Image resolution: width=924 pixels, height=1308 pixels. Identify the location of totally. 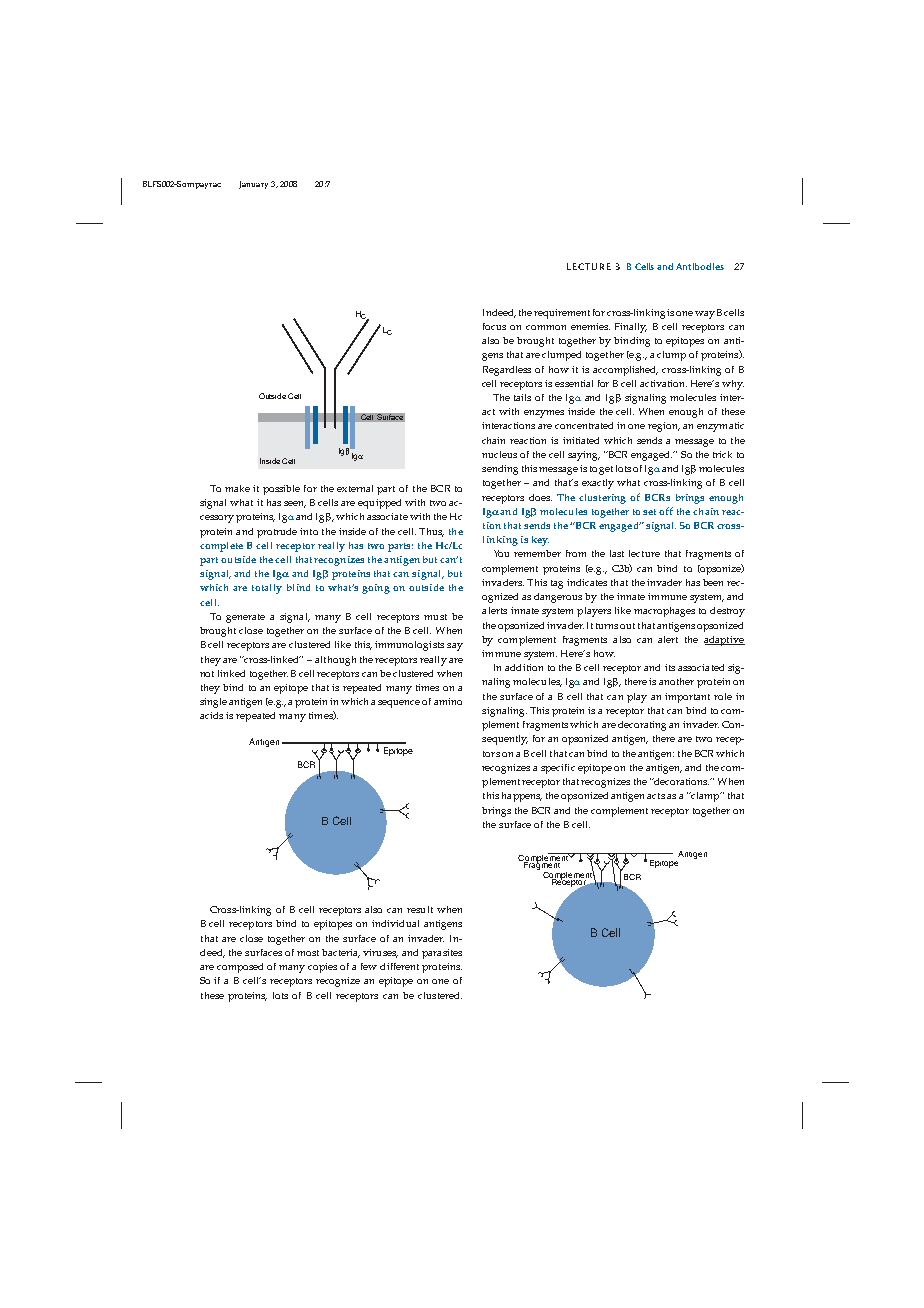
(267, 589).
